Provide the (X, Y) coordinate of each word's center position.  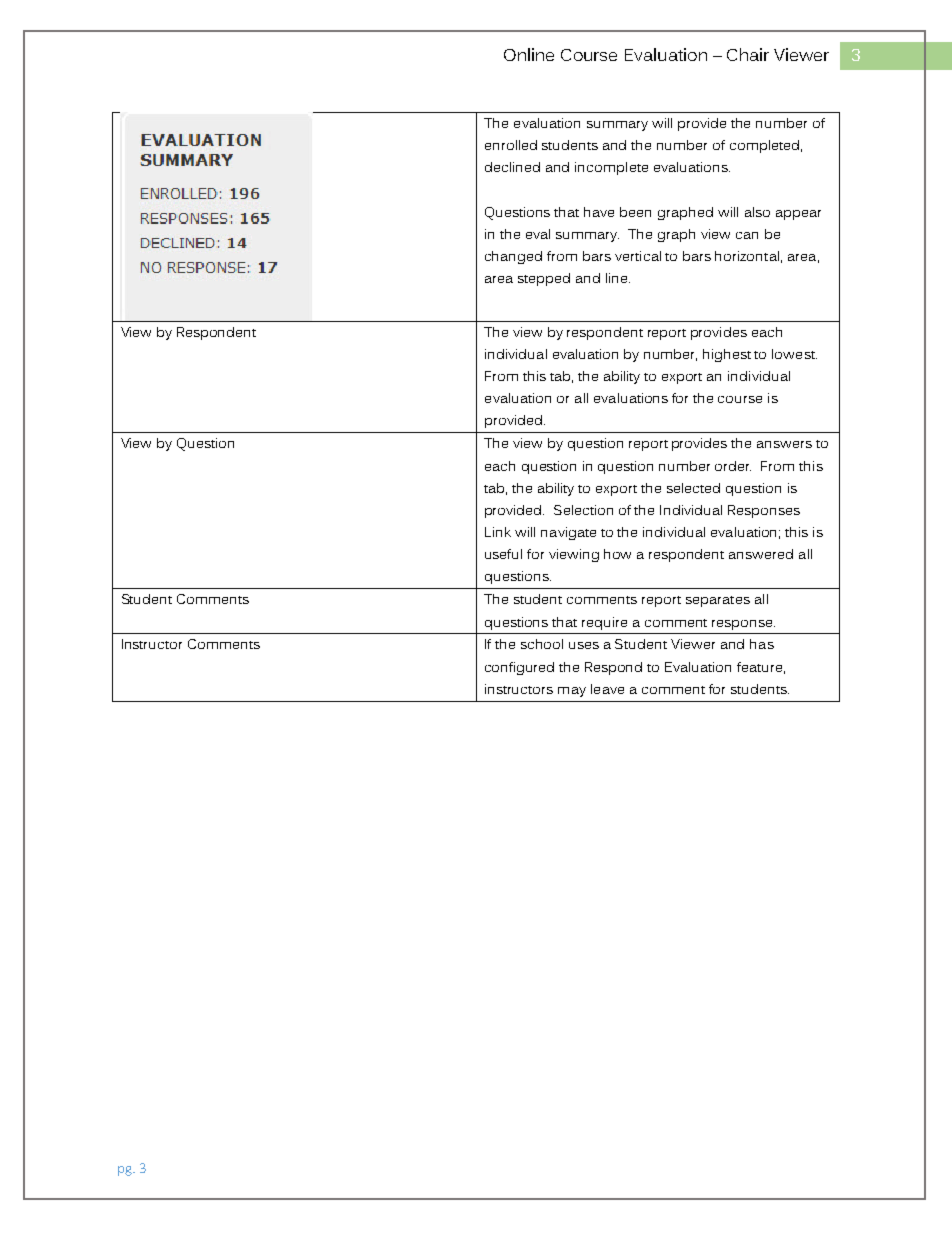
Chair (748, 54)
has (762, 644)
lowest (794, 354)
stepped (544, 279)
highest (727, 355)
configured (519, 668)
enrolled (511, 145)
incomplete (611, 168)
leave (607, 689)
